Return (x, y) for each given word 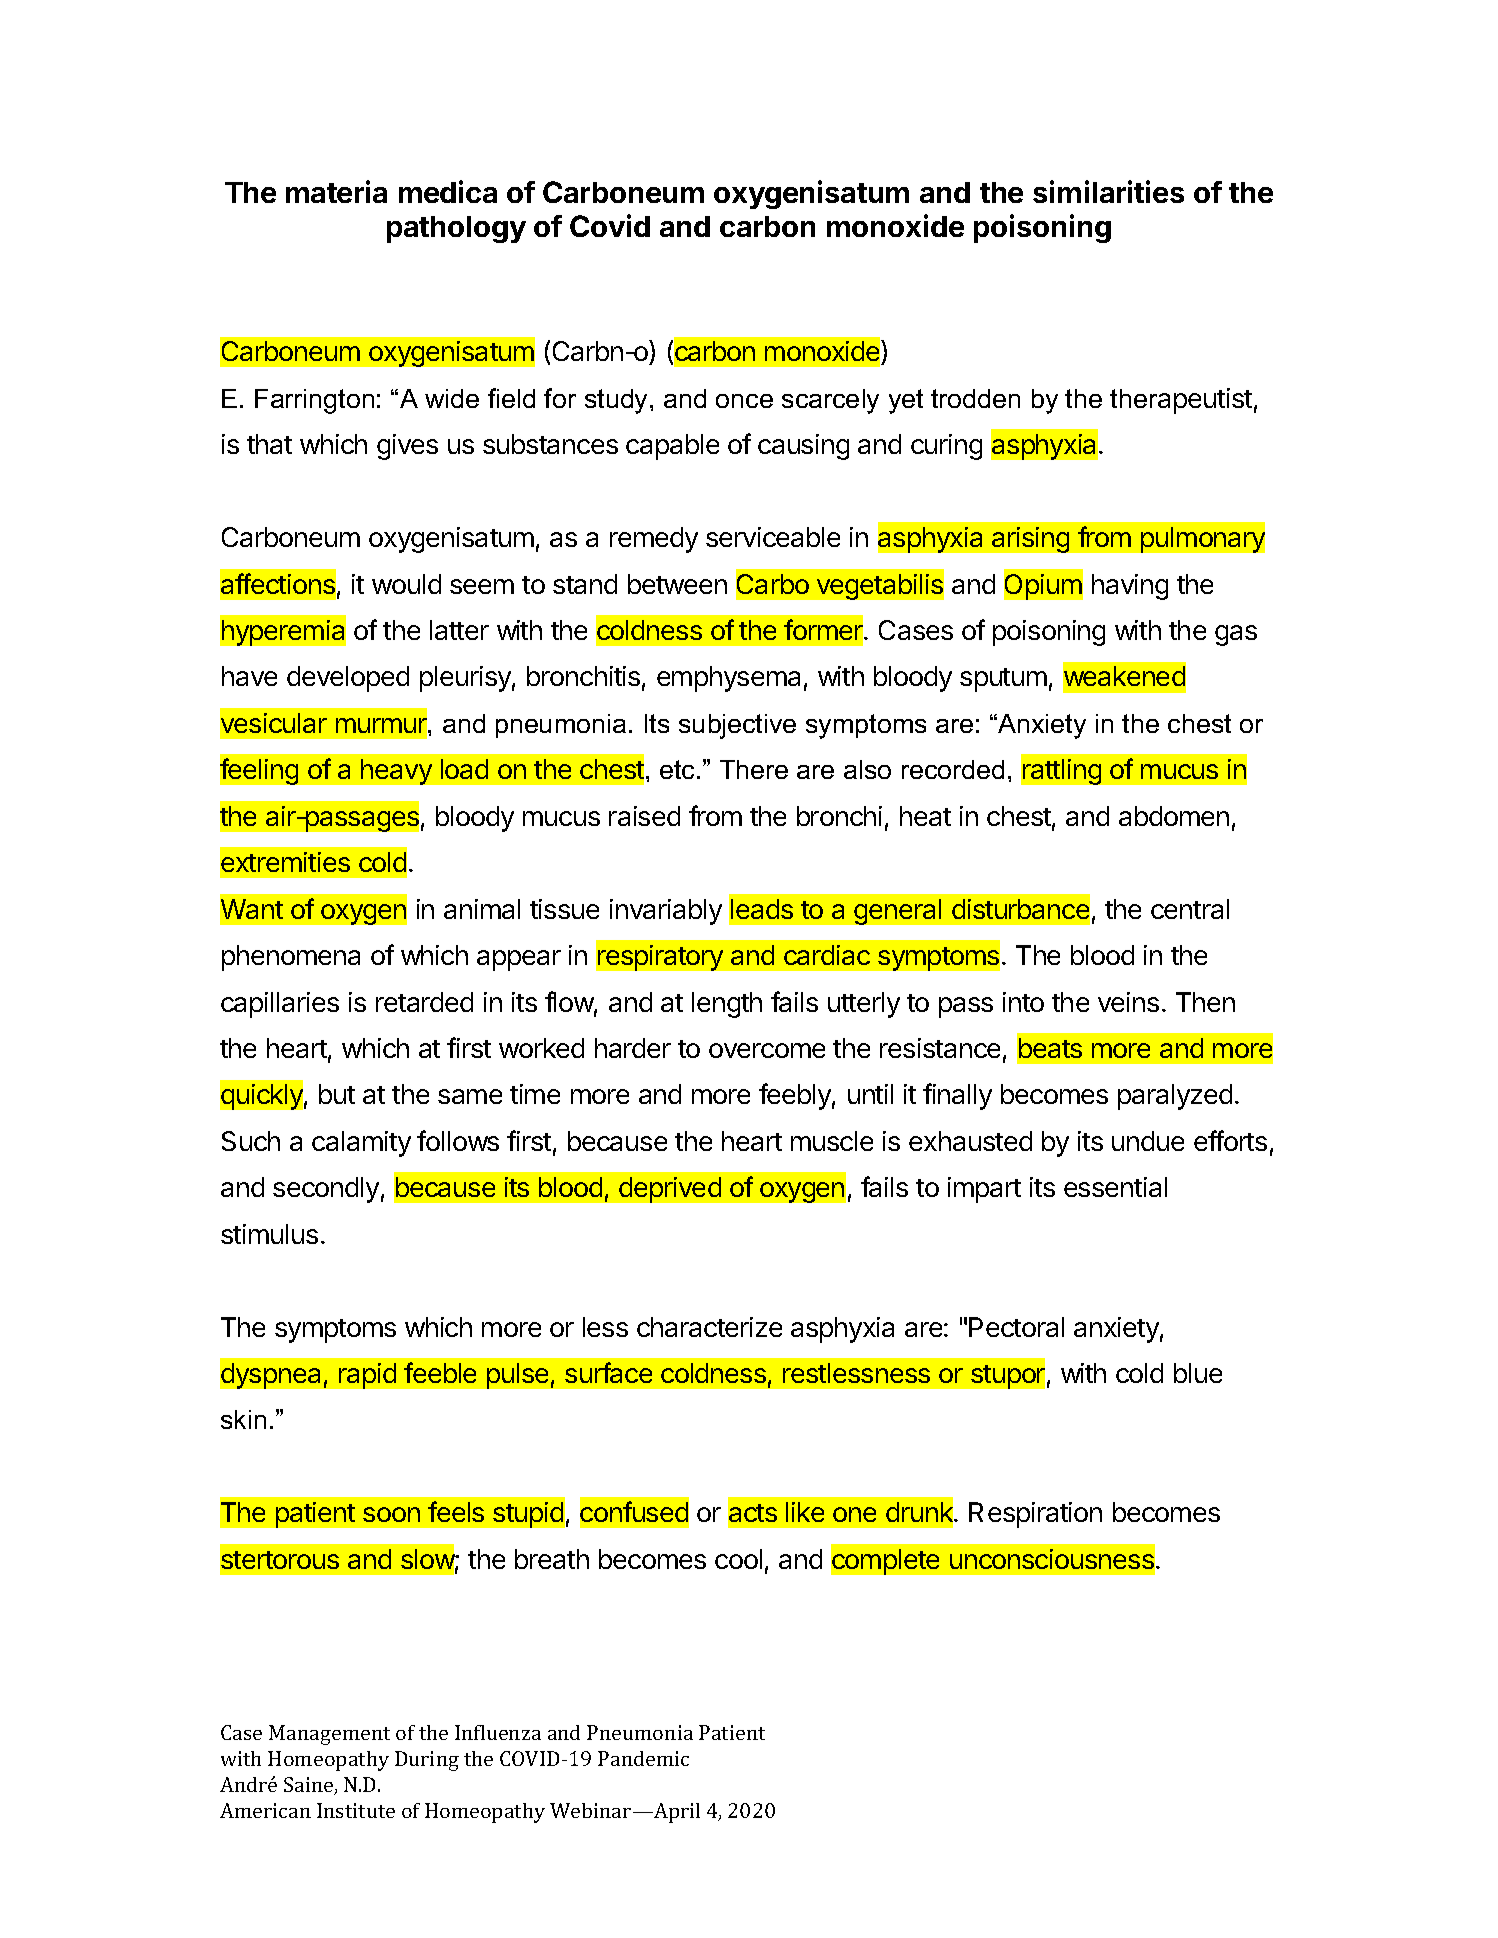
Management (329, 1735)
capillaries (280, 1005)
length (727, 1005)
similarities (1108, 191)
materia (336, 191)
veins (1128, 1002)
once (744, 401)
